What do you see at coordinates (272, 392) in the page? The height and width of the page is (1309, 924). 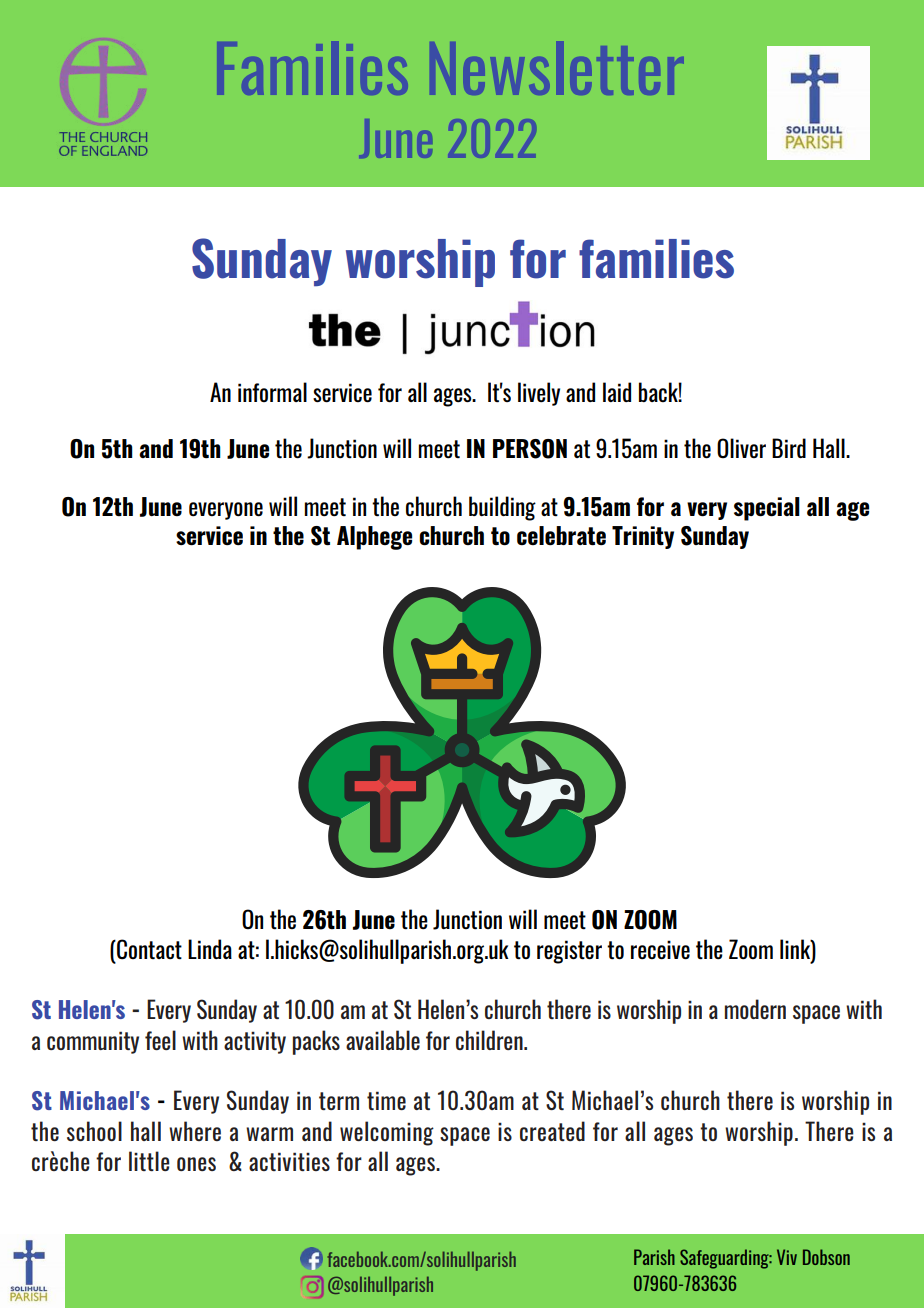 I see `informal` at bounding box center [272, 392].
